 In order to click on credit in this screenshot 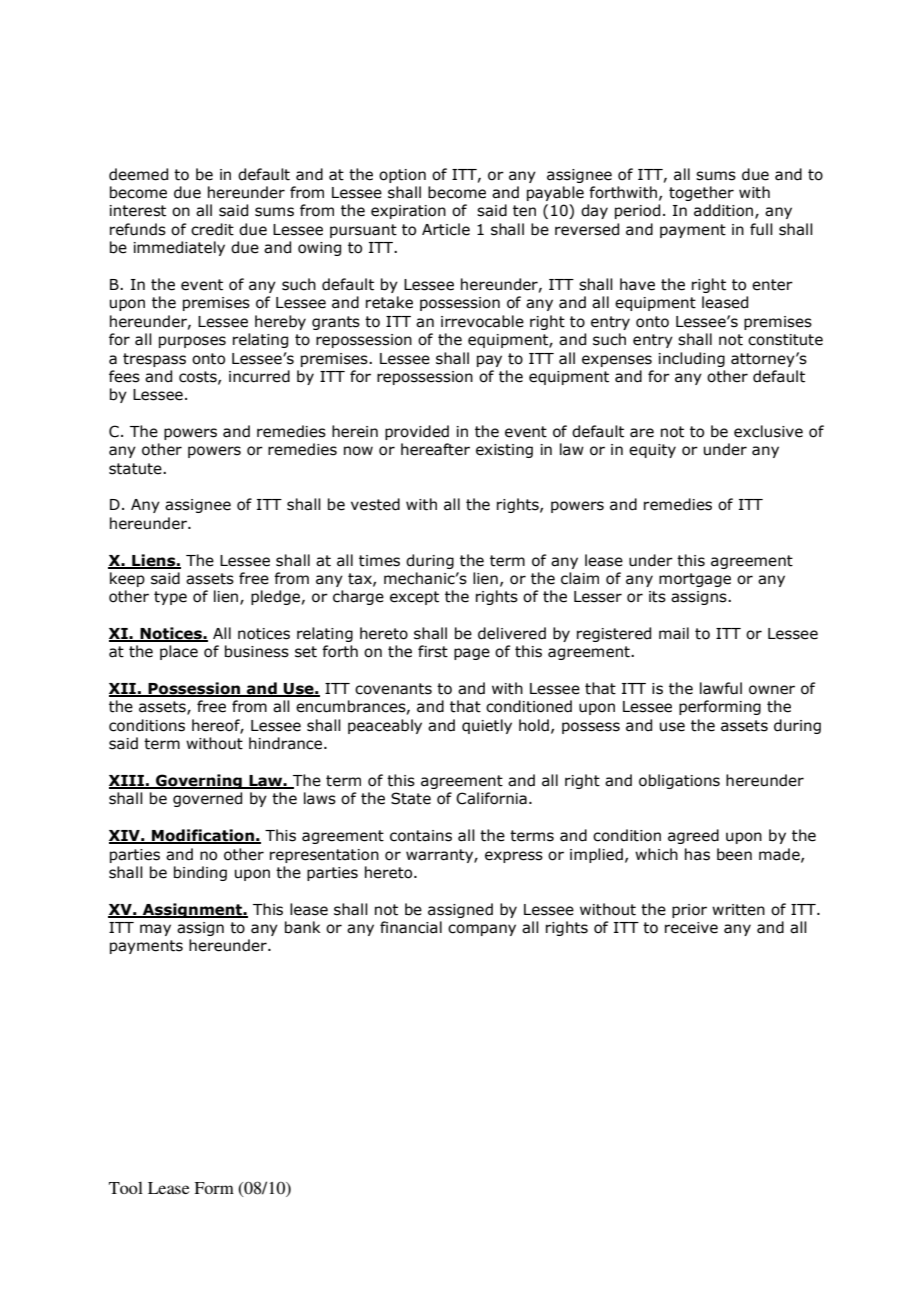, I will do `click(212, 229)`.
